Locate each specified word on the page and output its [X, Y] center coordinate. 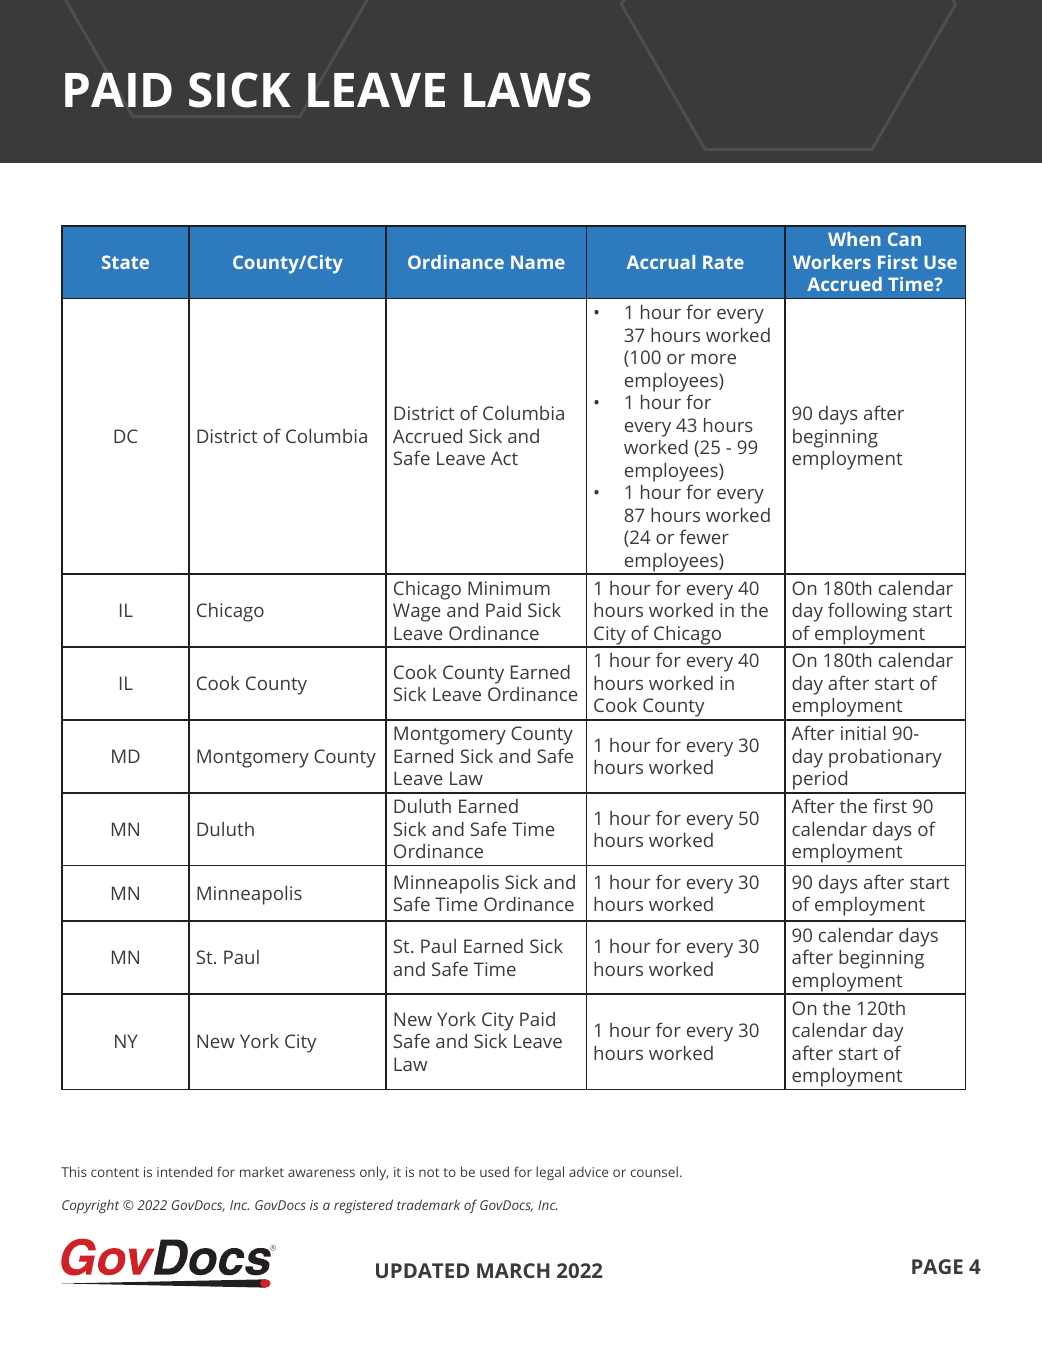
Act [504, 458]
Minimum [509, 588]
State [125, 262]
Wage [417, 612]
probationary [885, 758]
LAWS [527, 90]
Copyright [90, 1206]
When [854, 239]
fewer [704, 536]
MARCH [513, 1270]
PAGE [937, 1266]
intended [184, 1171]
